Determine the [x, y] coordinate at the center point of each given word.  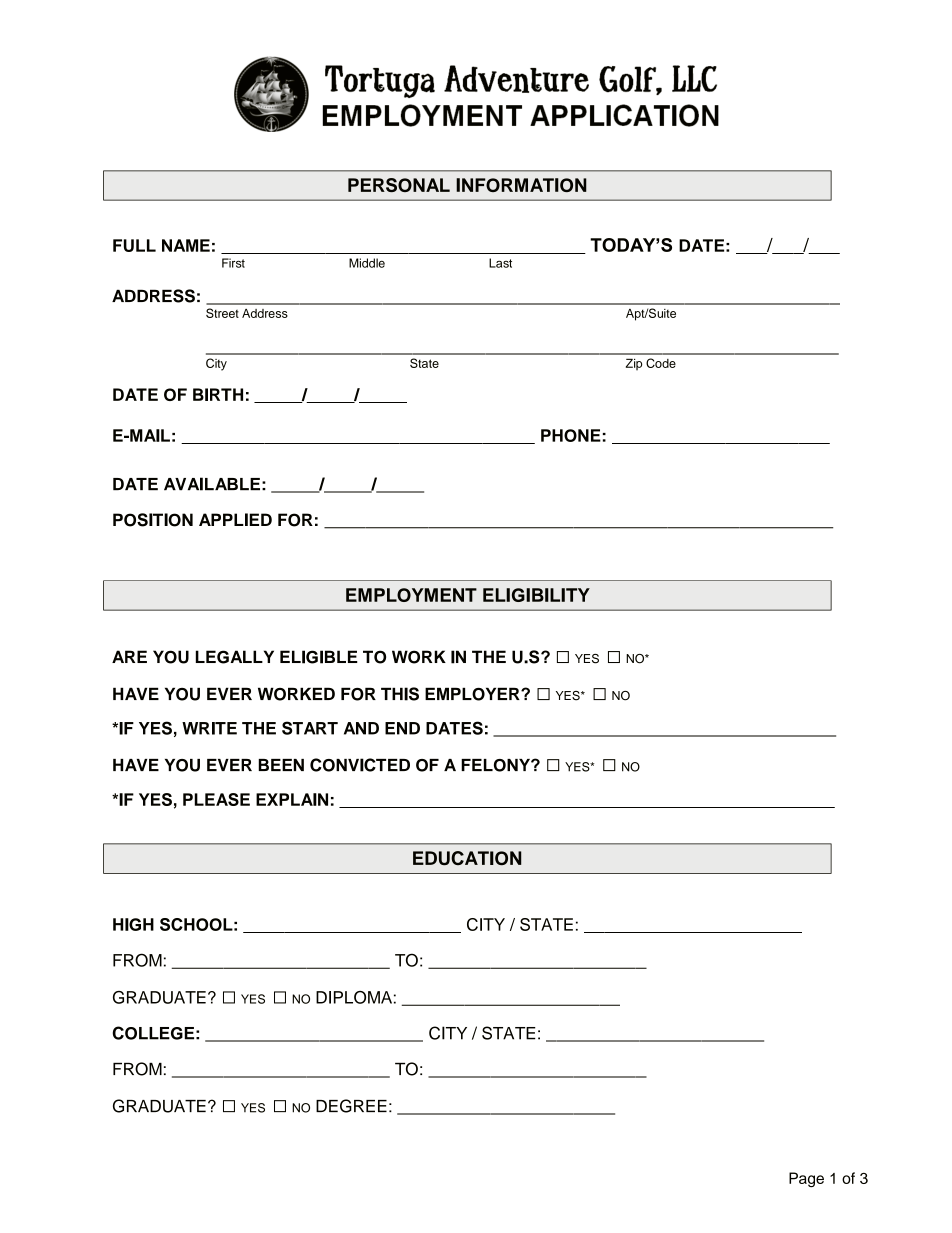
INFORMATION [521, 185]
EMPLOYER [473, 694]
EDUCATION [467, 858]
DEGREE [351, 1106]
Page [806, 1179]
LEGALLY [235, 657]
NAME [186, 245]
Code [661, 363]
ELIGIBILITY [536, 595]
